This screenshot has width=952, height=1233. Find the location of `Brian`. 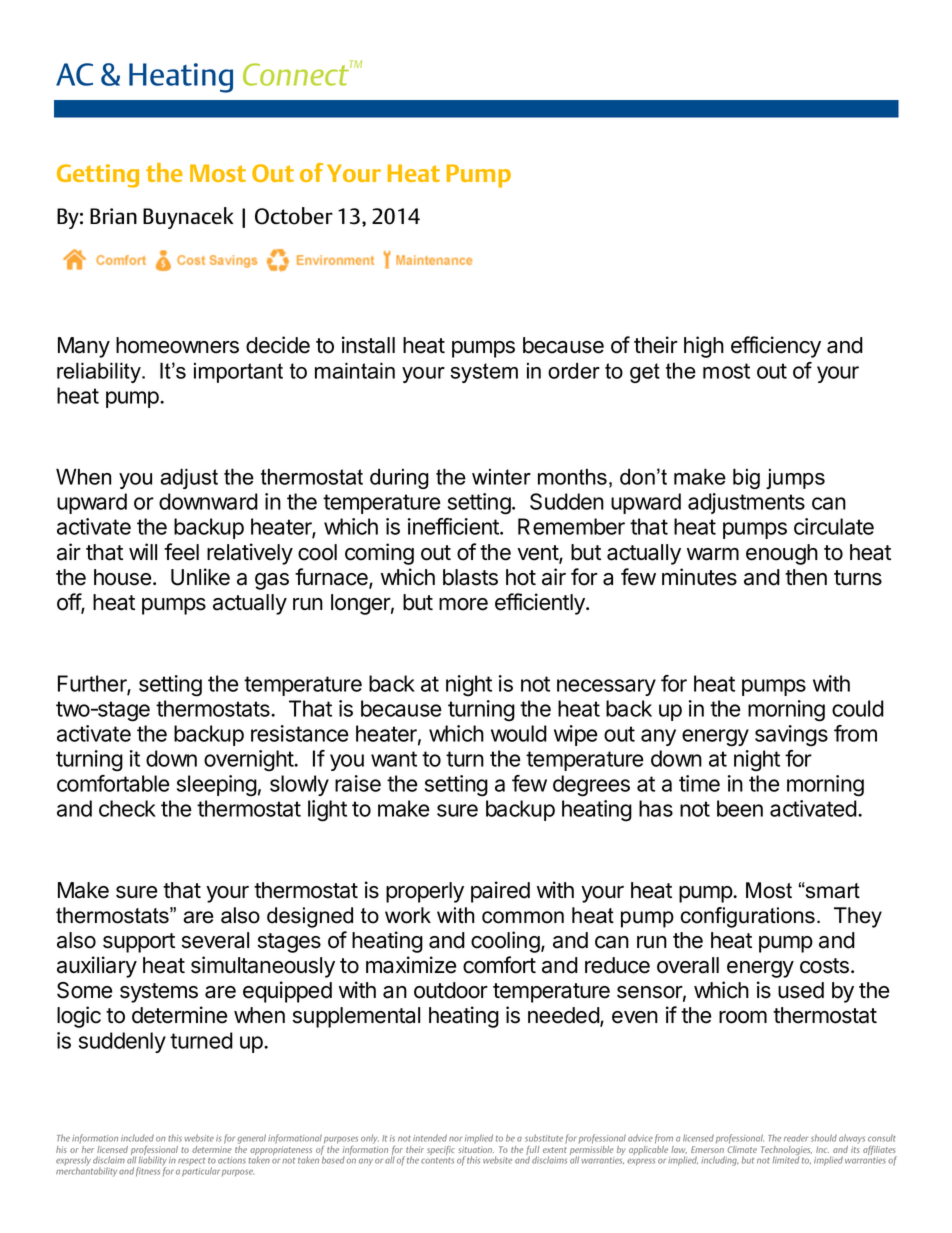

Brian is located at coordinates (113, 216).
